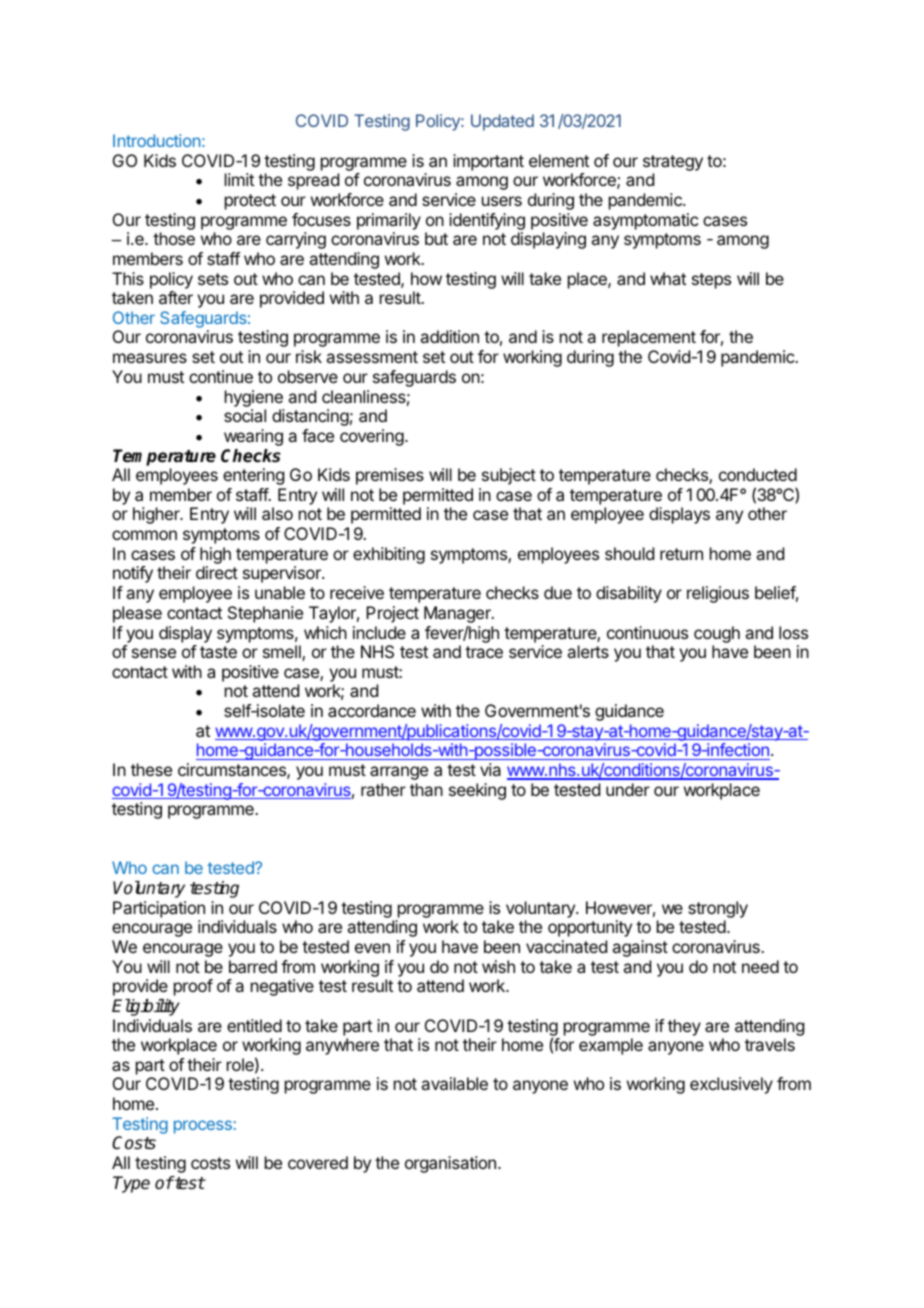 This screenshot has height=1308, width=924. Describe the element at coordinates (731, 1085) in the screenshot. I see `exclusively` at that location.
